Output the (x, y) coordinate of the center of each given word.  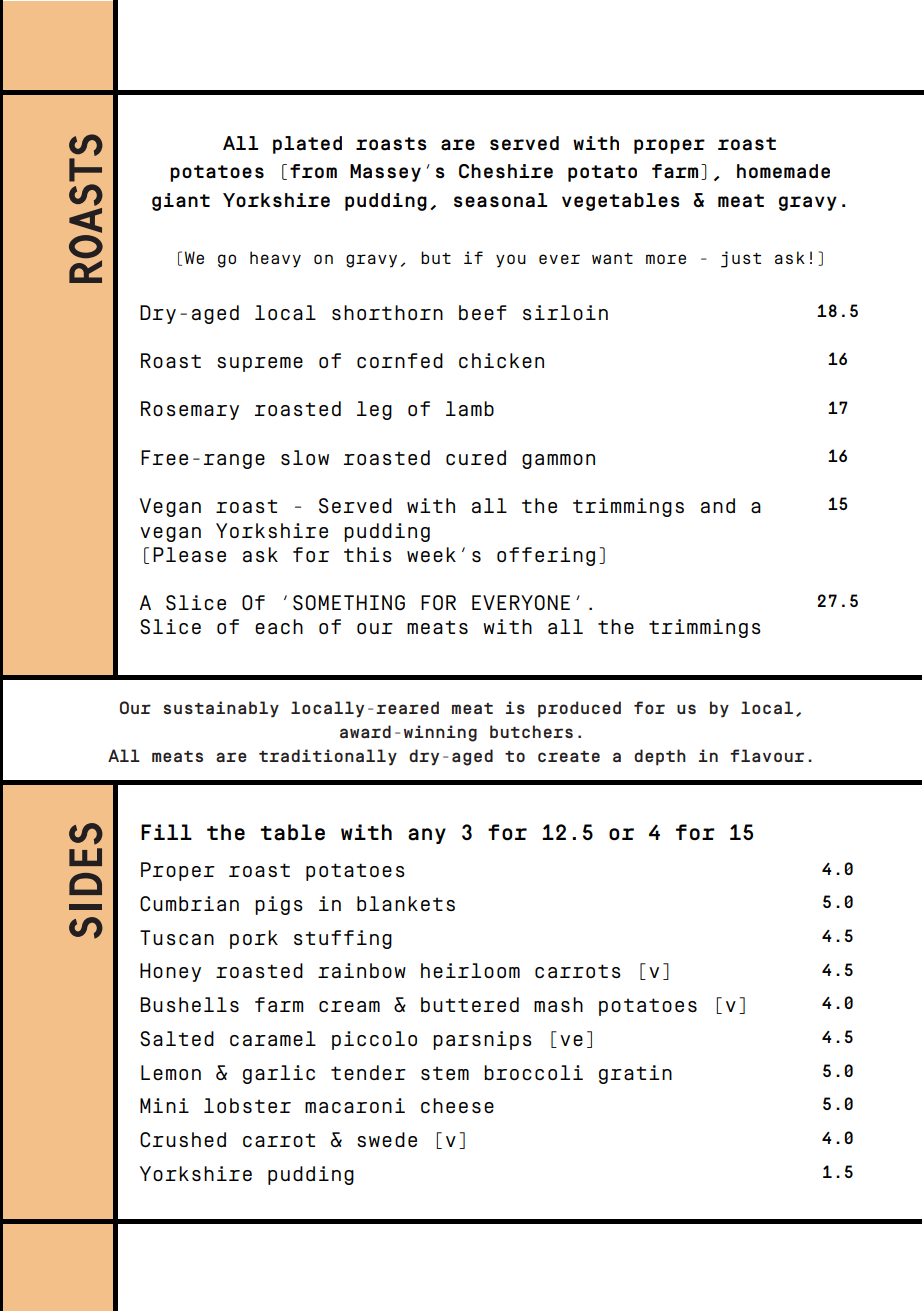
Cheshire (506, 171)
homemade (783, 171)
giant (181, 202)
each (279, 626)
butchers (531, 731)
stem (445, 1073)
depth (660, 757)
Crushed (183, 1140)
